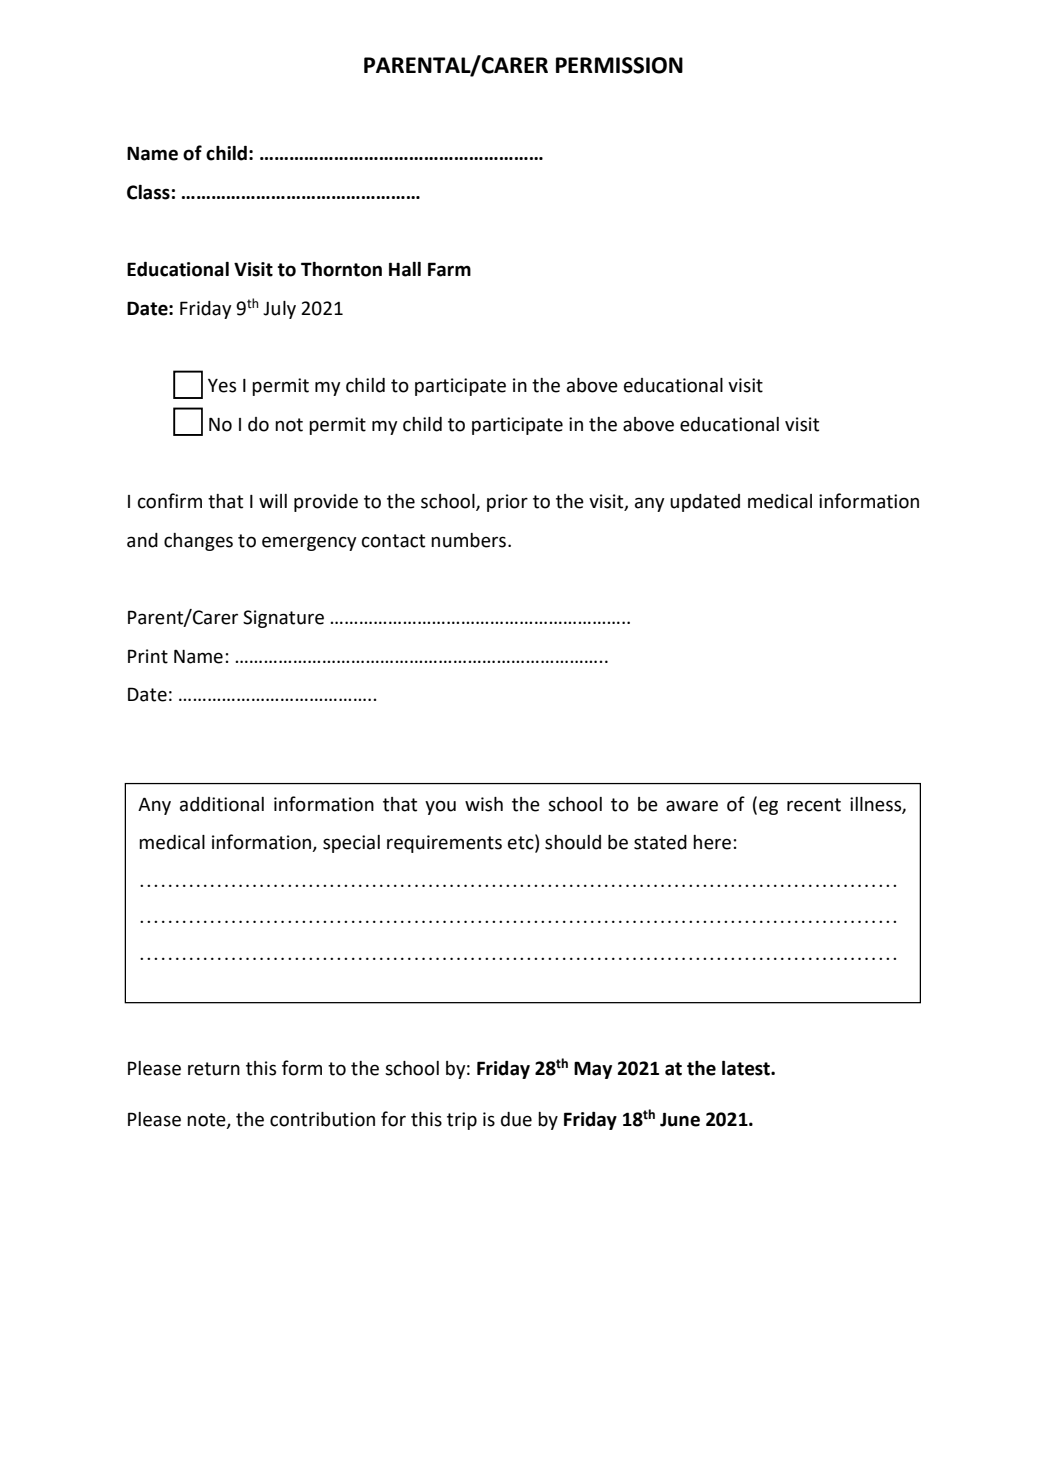 This screenshot has height=1481, width=1047. I want to click on Class, so click(148, 192).
